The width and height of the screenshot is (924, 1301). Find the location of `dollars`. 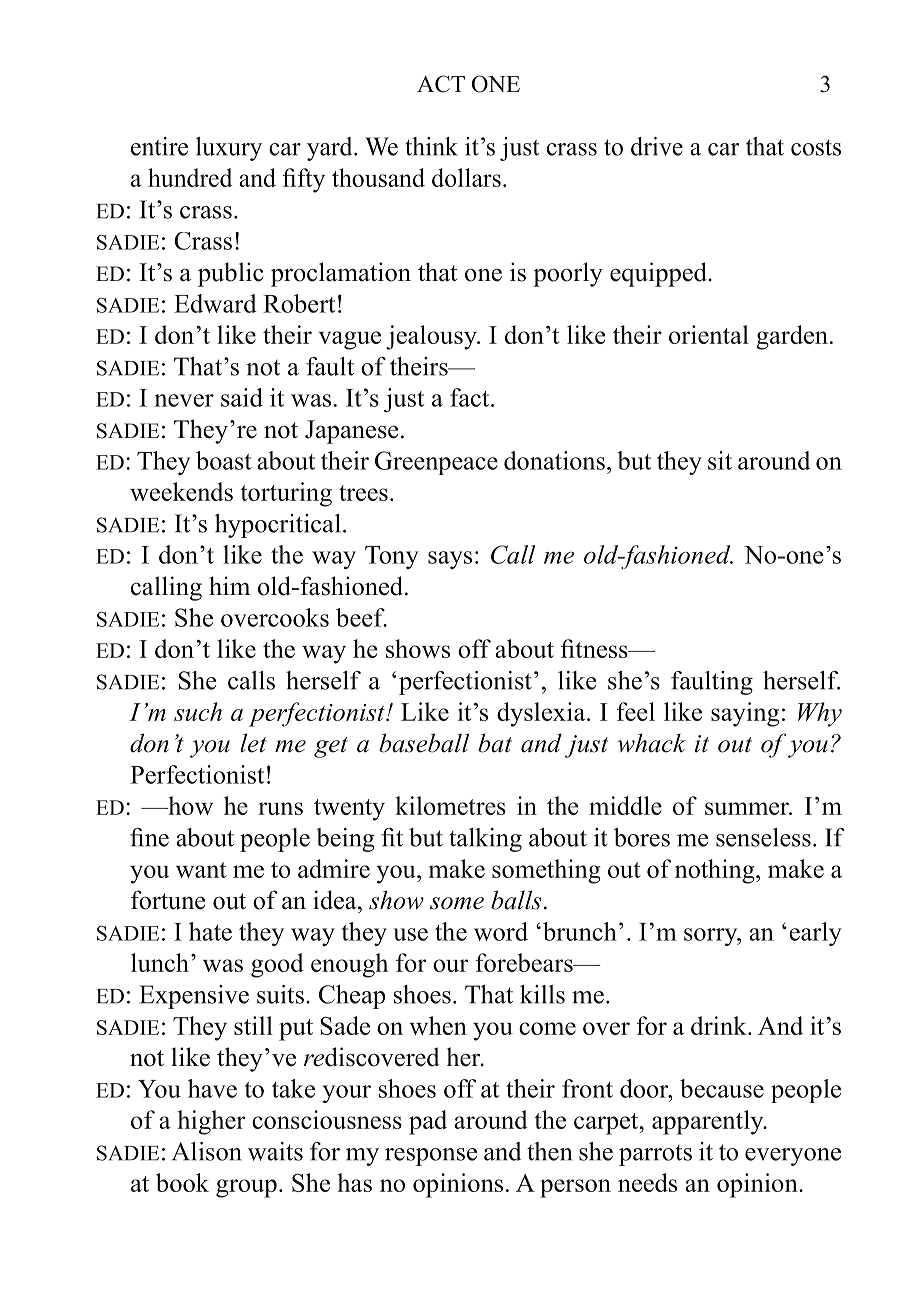

dollars is located at coordinates (466, 177).
